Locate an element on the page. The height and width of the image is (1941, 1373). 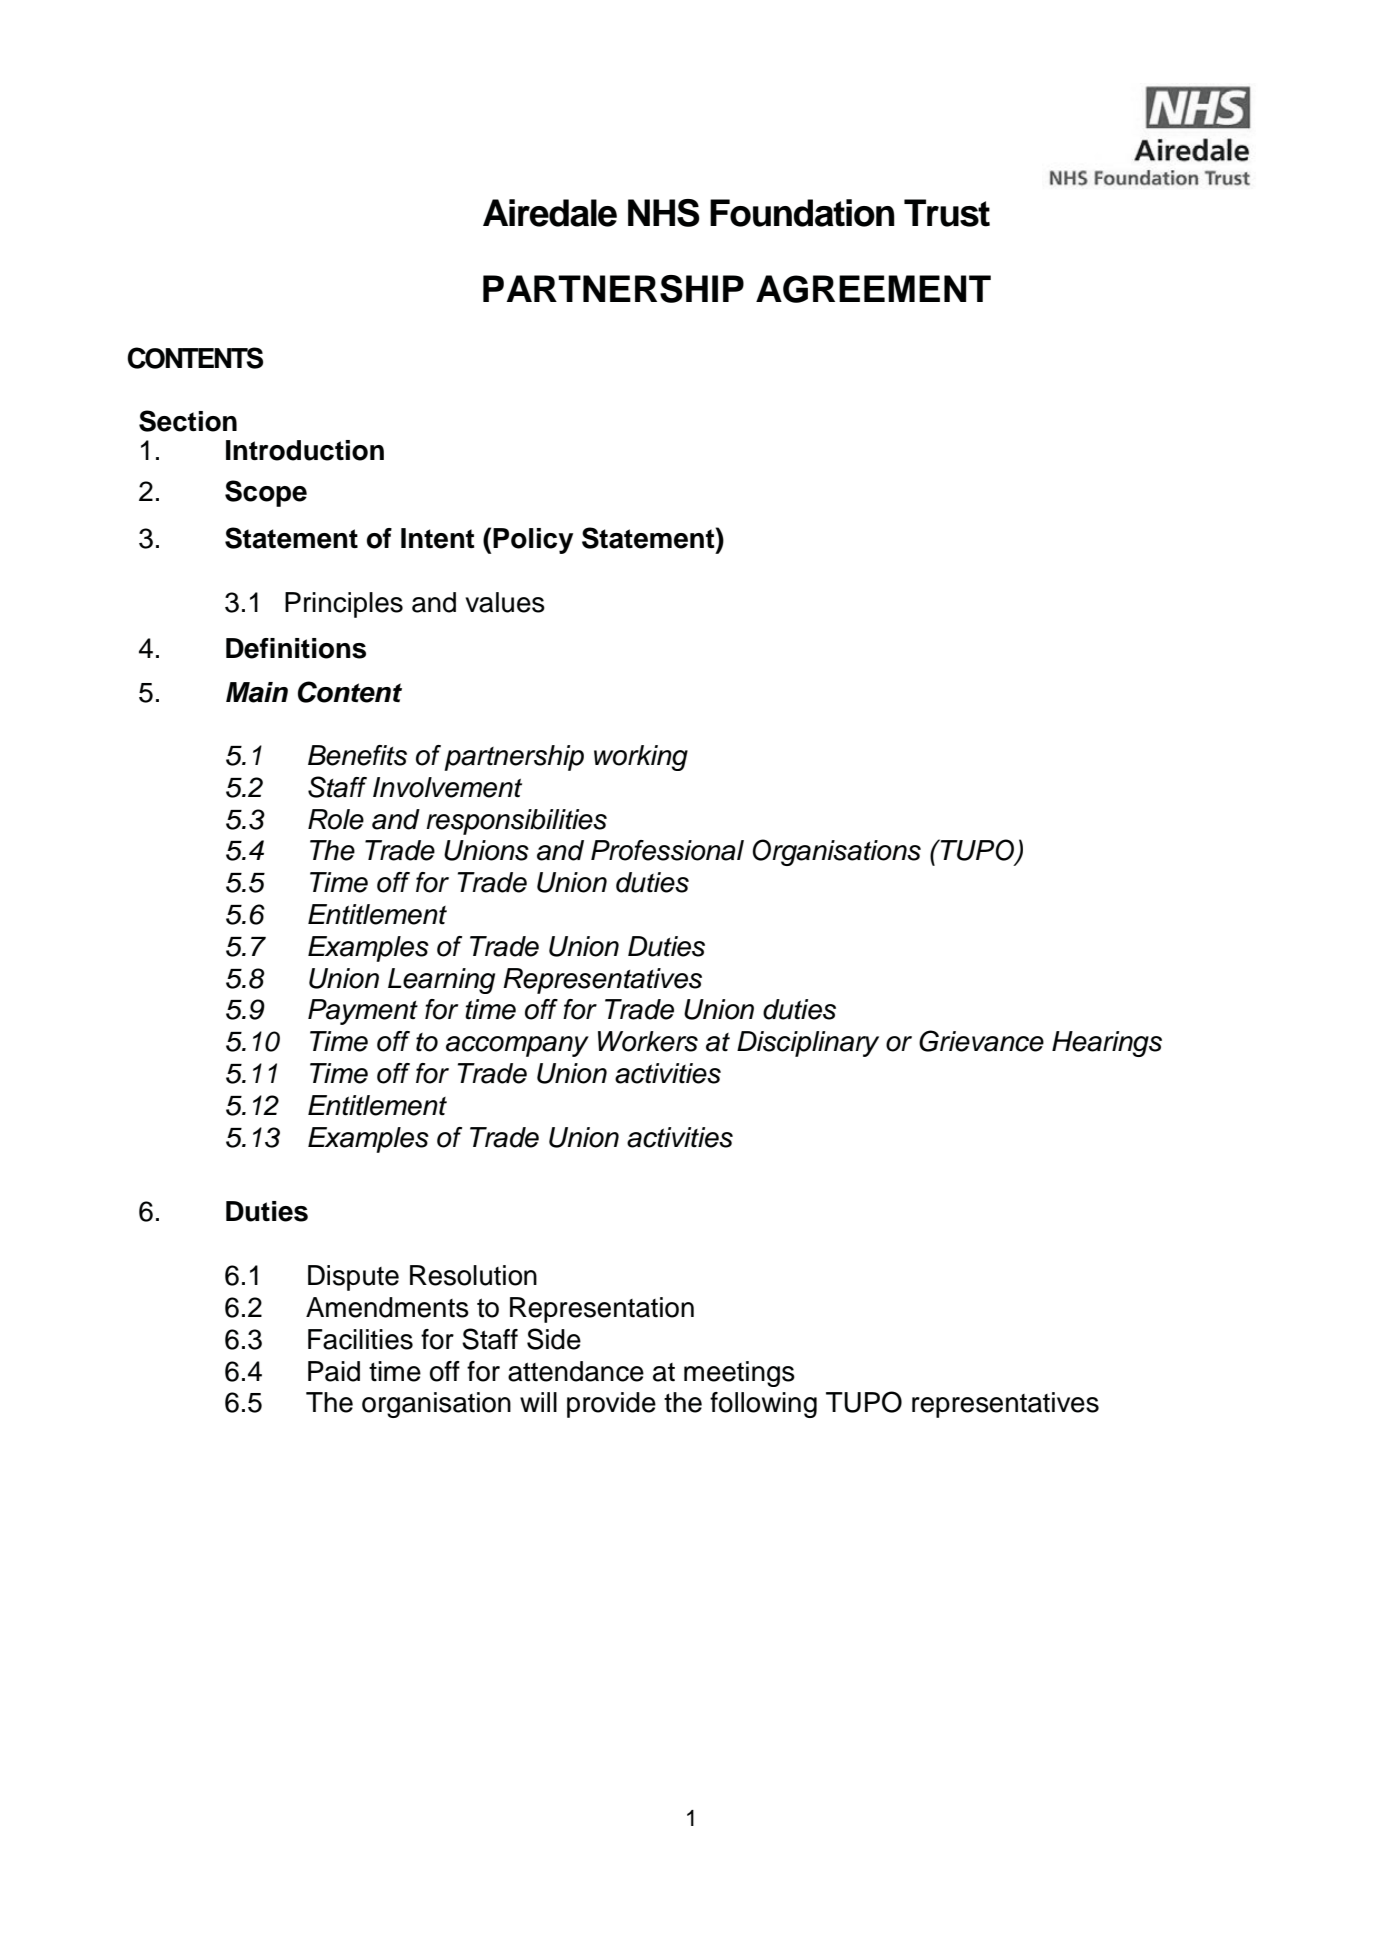
NHS is located at coordinates (664, 213).
